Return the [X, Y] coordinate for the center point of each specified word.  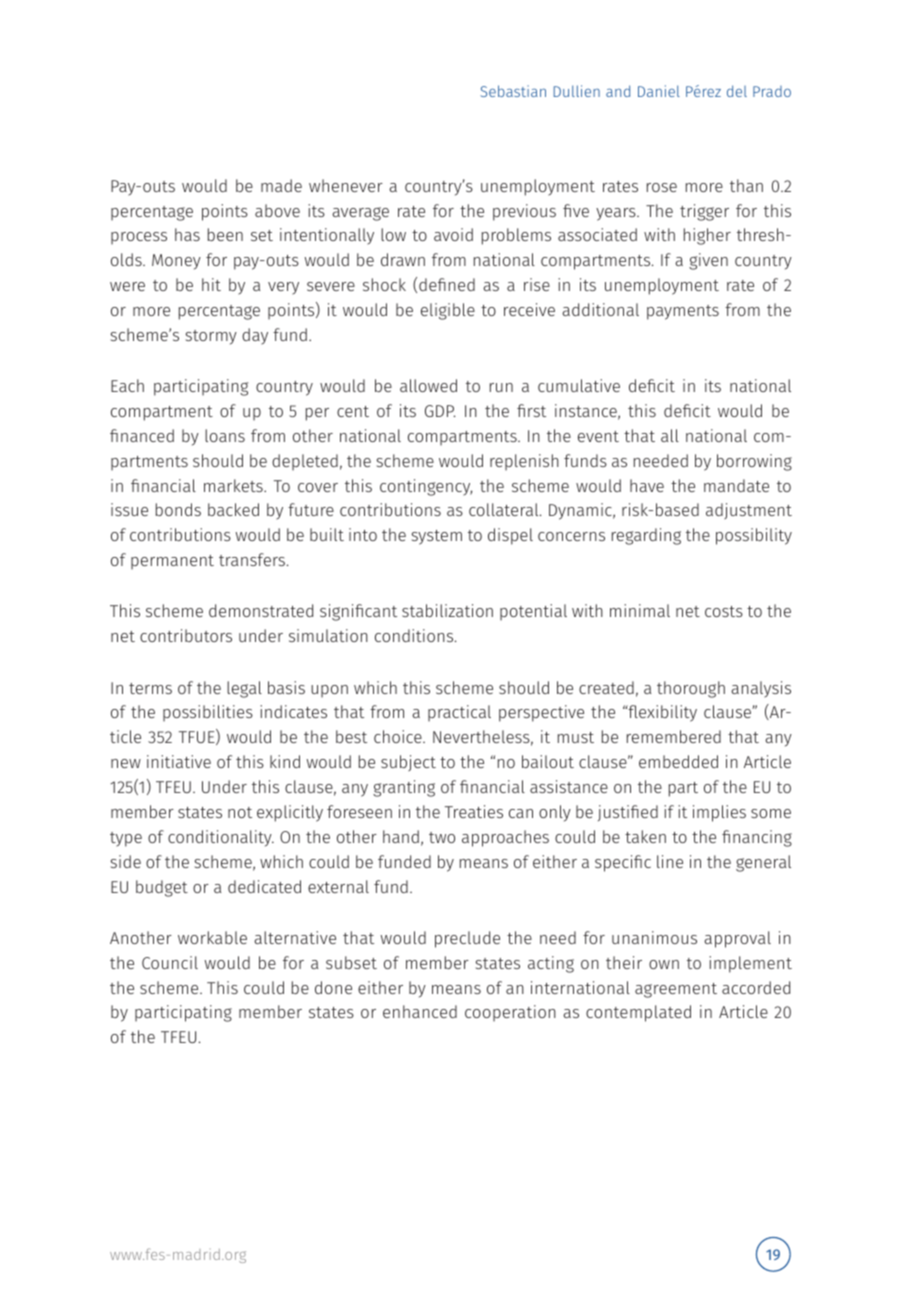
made [281, 185]
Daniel [659, 91]
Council [170, 962]
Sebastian [513, 91]
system [437, 537]
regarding [646, 536]
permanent [172, 562]
